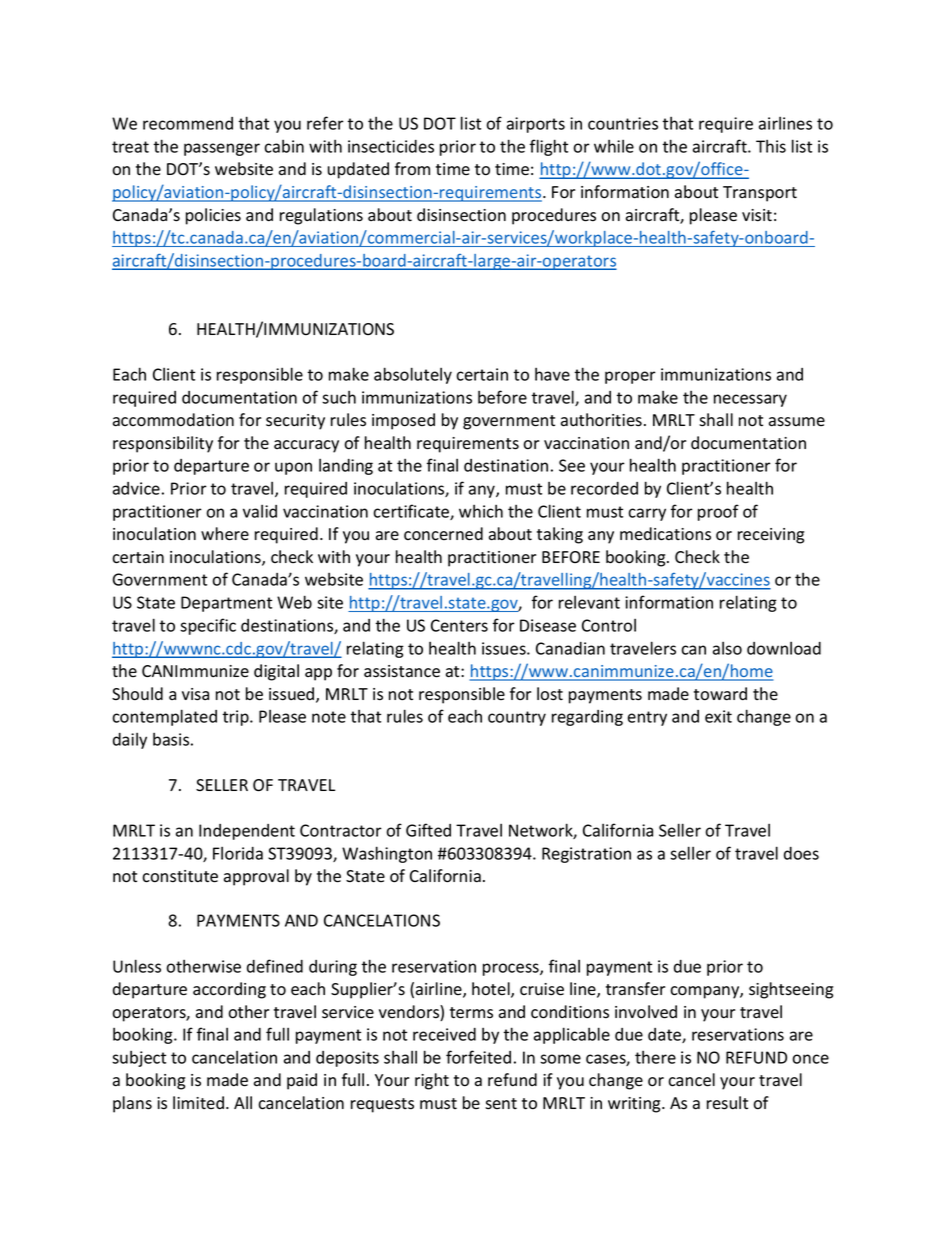  What do you see at coordinates (208, 626) in the screenshot?
I see `specific` at bounding box center [208, 626].
